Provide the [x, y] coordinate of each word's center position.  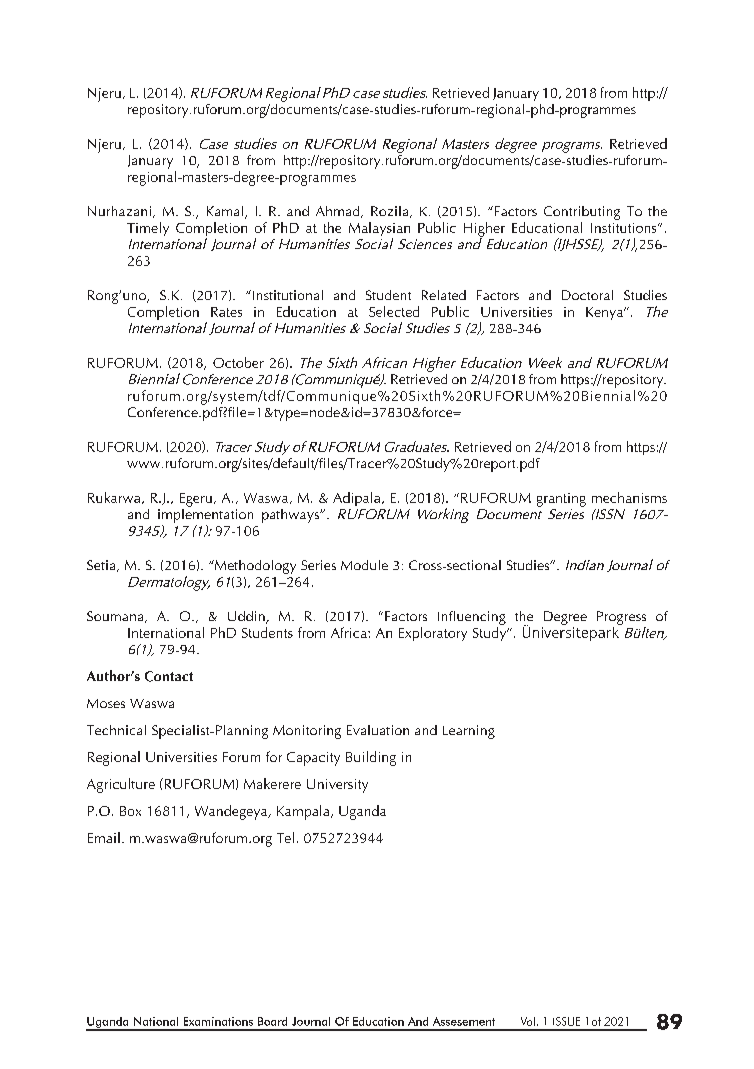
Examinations [218, 1021]
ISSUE [566, 1021]
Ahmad [339, 212]
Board [272, 1021]
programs [572, 147]
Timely [148, 229]
